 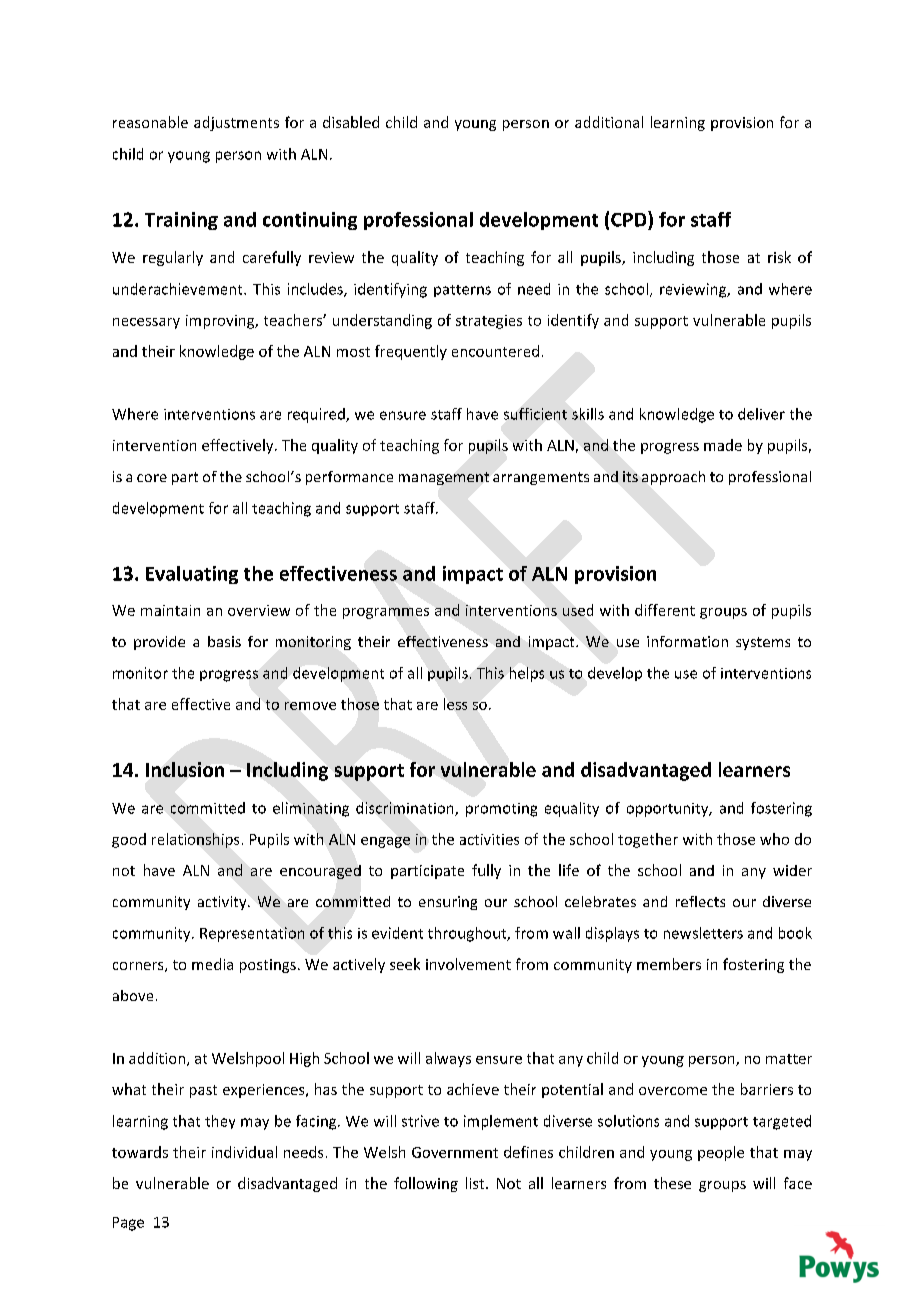 I want to click on individual, so click(x=244, y=1152).
